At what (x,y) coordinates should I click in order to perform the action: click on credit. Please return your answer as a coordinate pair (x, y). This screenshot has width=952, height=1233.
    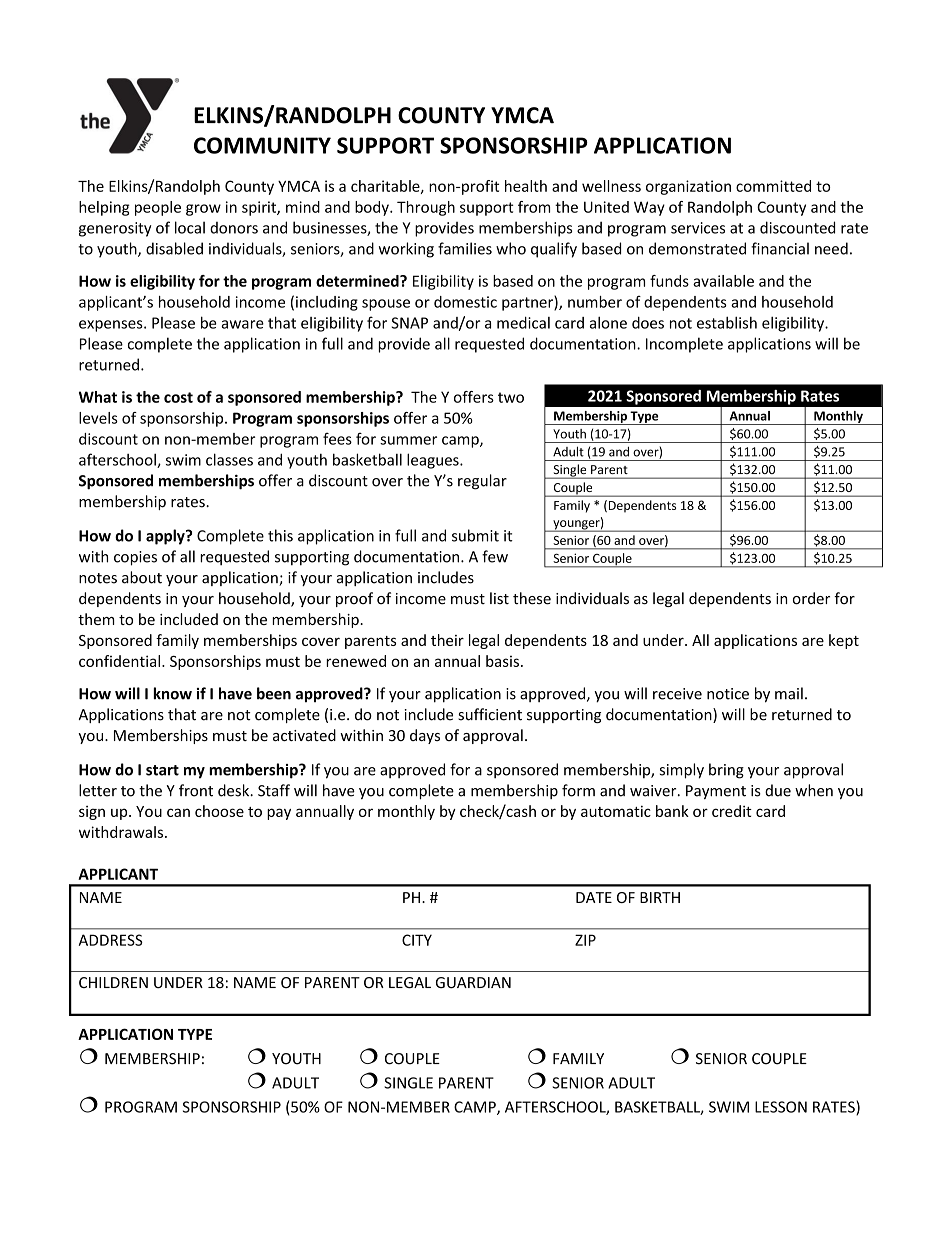
    Looking at the image, I should click on (732, 811).
